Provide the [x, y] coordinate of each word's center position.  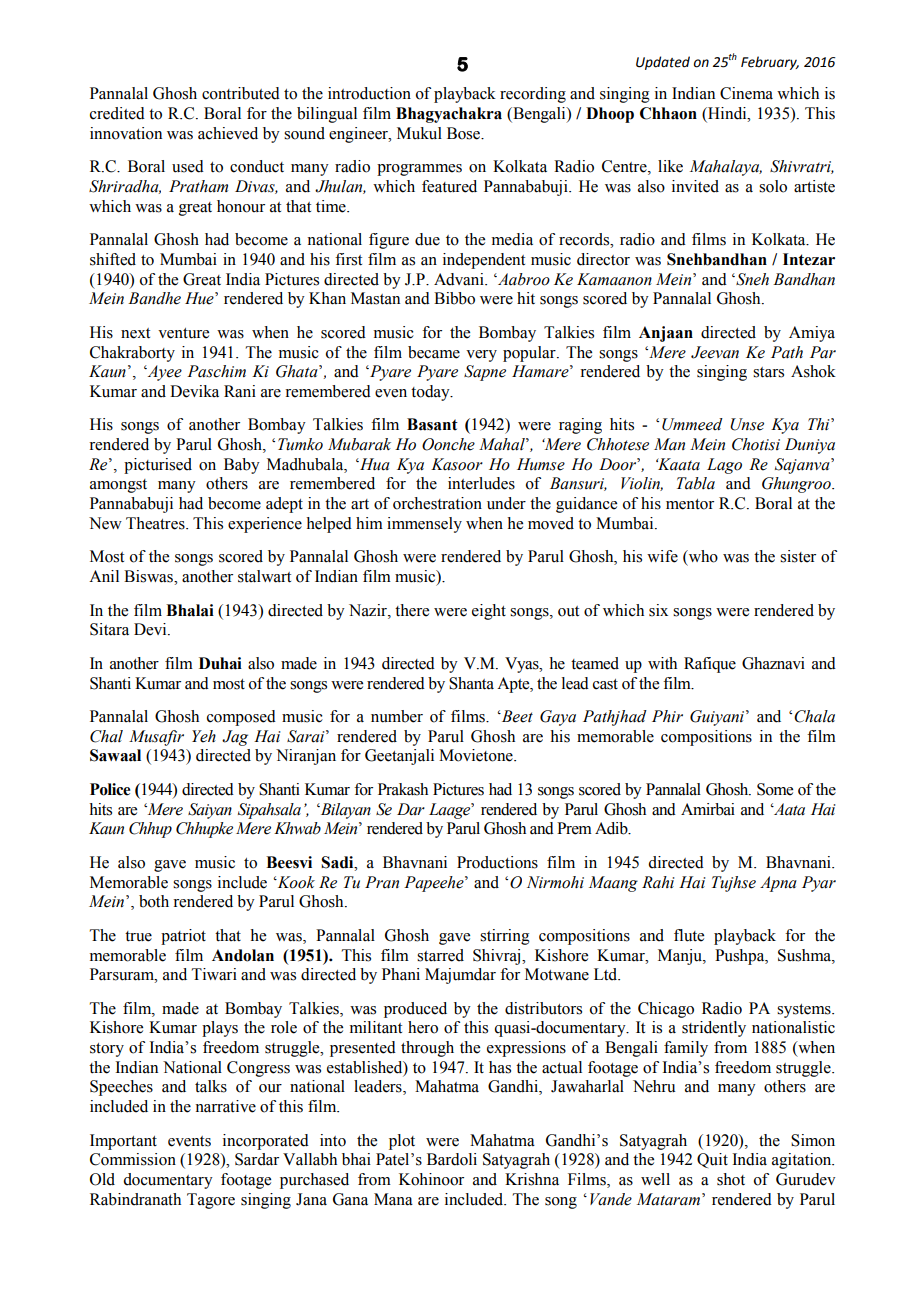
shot [731, 1179]
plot [402, 1142]
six [658, 610]
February [770, 63]
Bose [465, 133]
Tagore [211, 1201]
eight [489, 612]
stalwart [264, 576]
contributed [241, 93]
